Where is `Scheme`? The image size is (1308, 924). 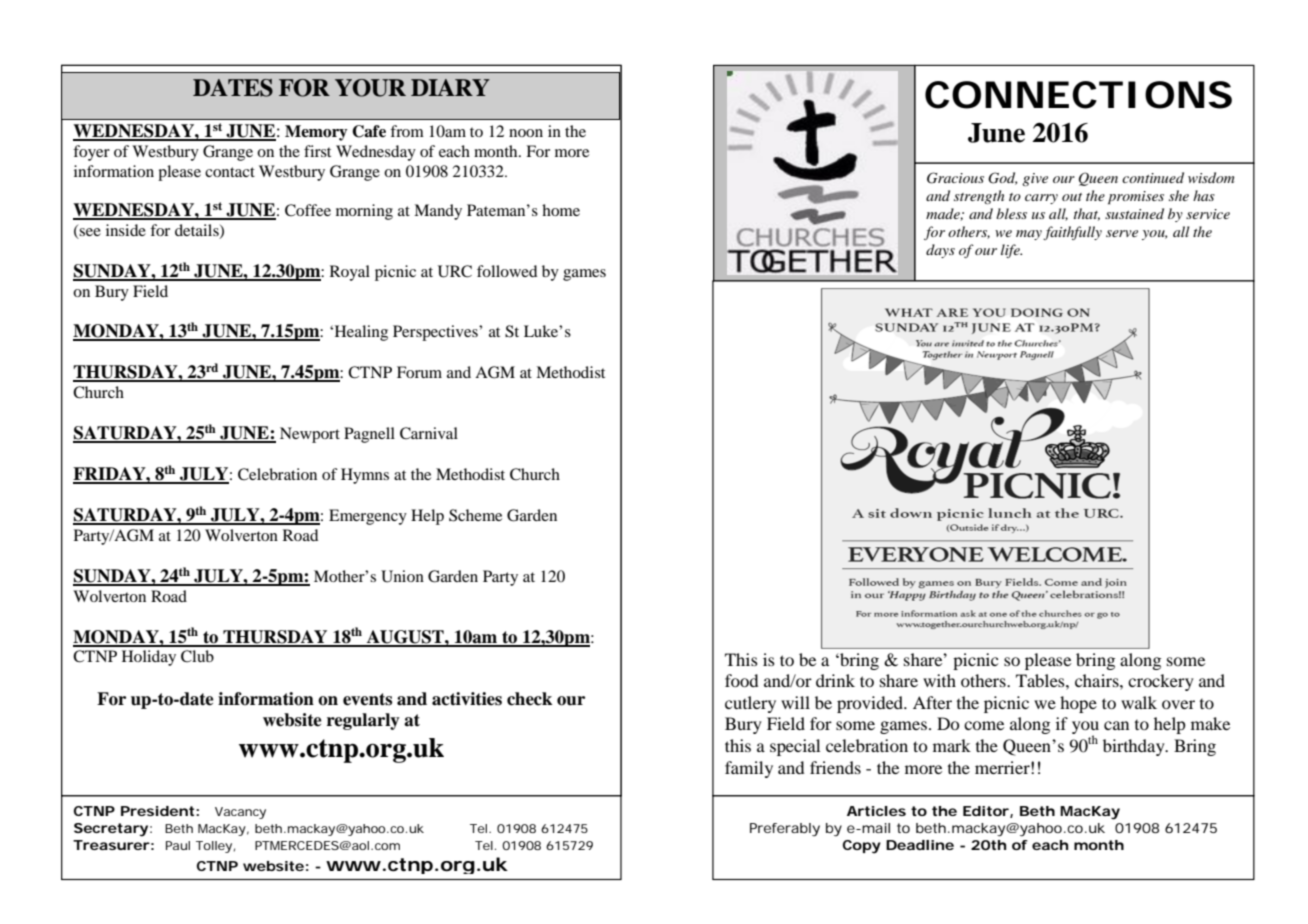 Scheme is located at coordinates (475, 515).
